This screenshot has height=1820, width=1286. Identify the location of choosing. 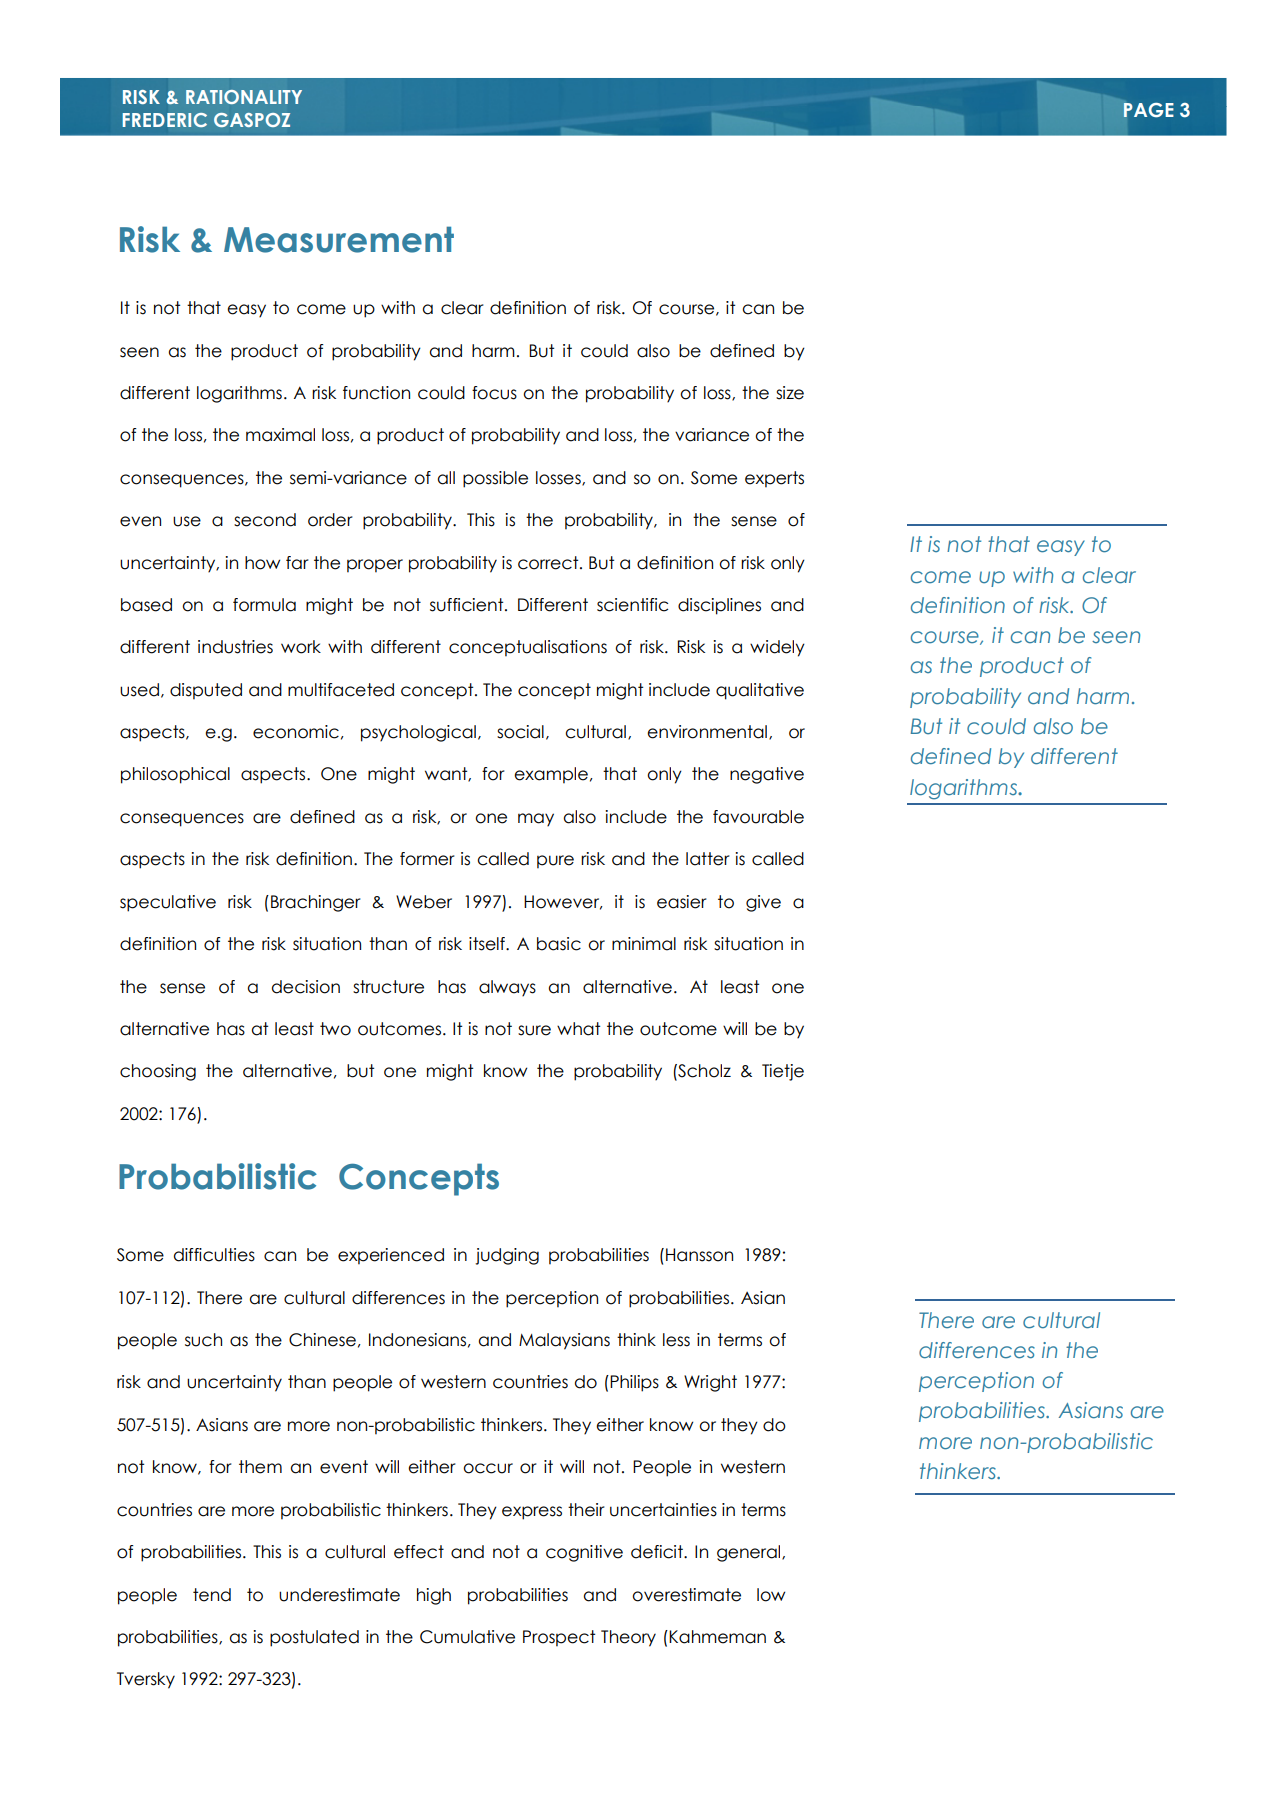
(158, 1072).
